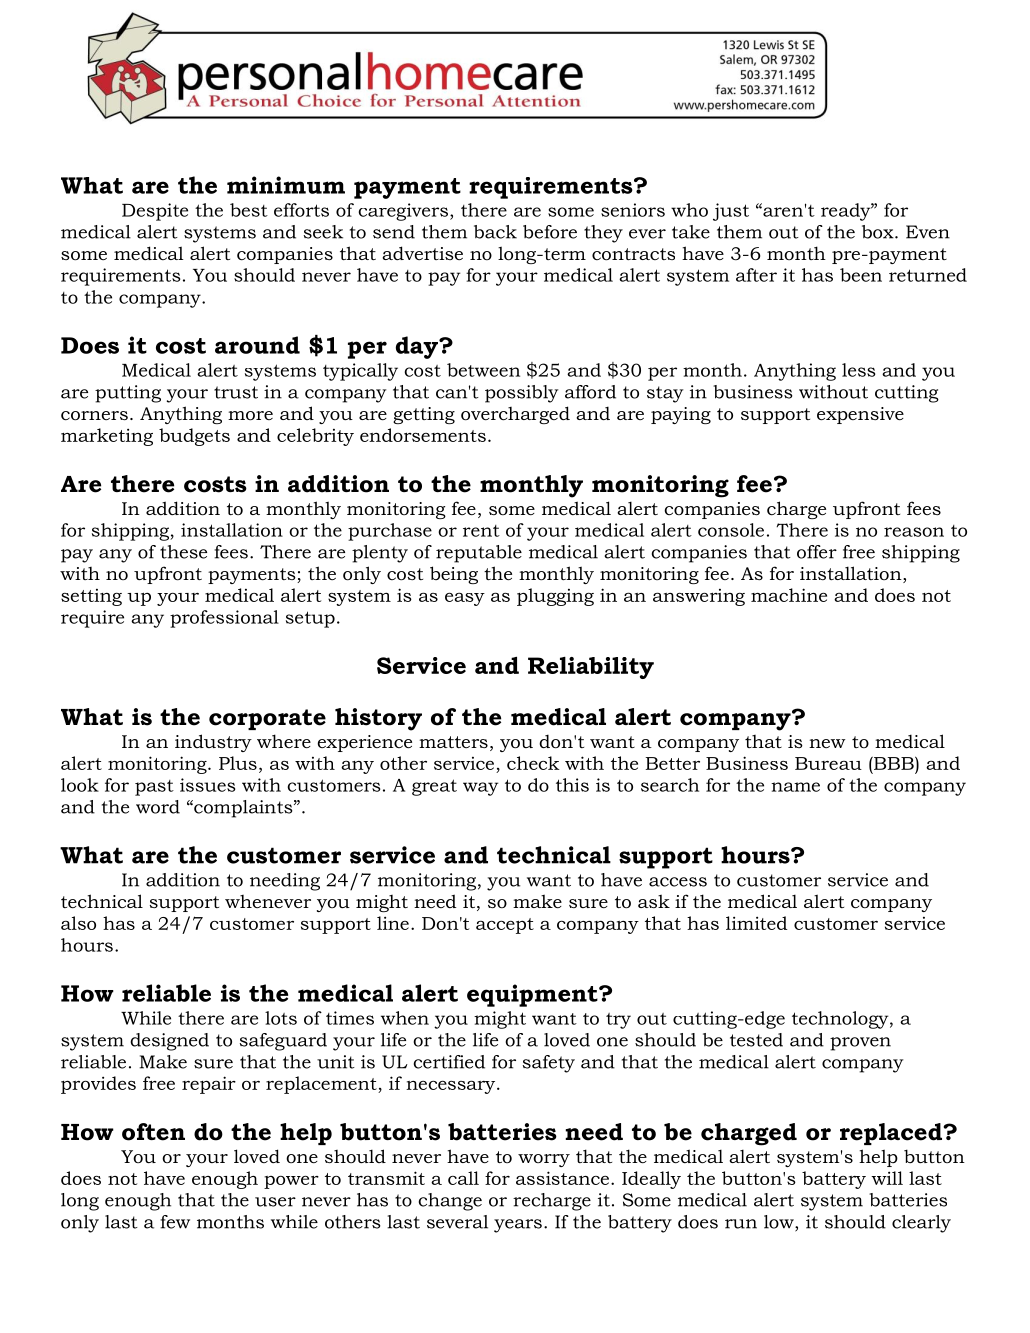  I want to click on years, so click(518, 1226).
